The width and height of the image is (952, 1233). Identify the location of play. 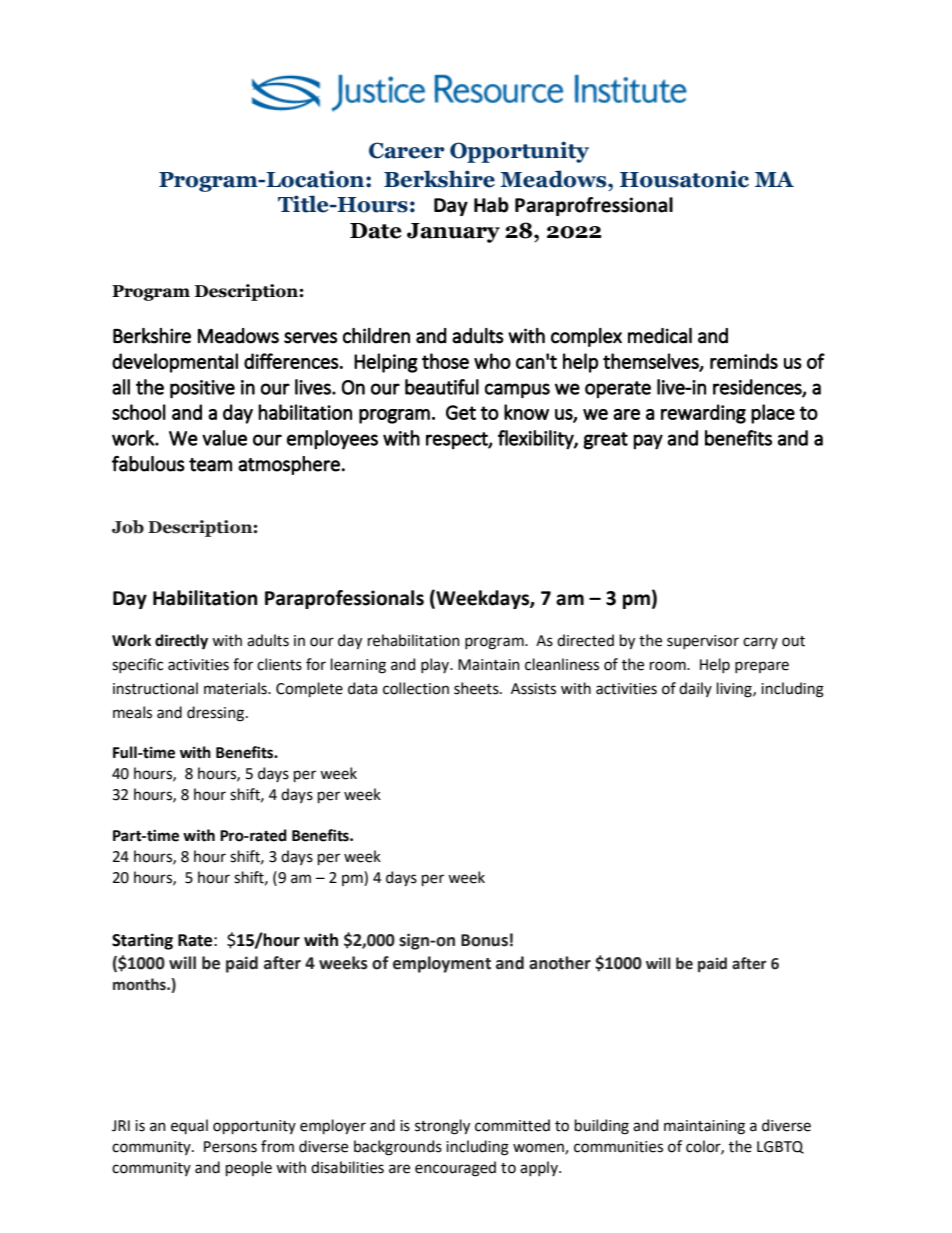
(436, 665).
